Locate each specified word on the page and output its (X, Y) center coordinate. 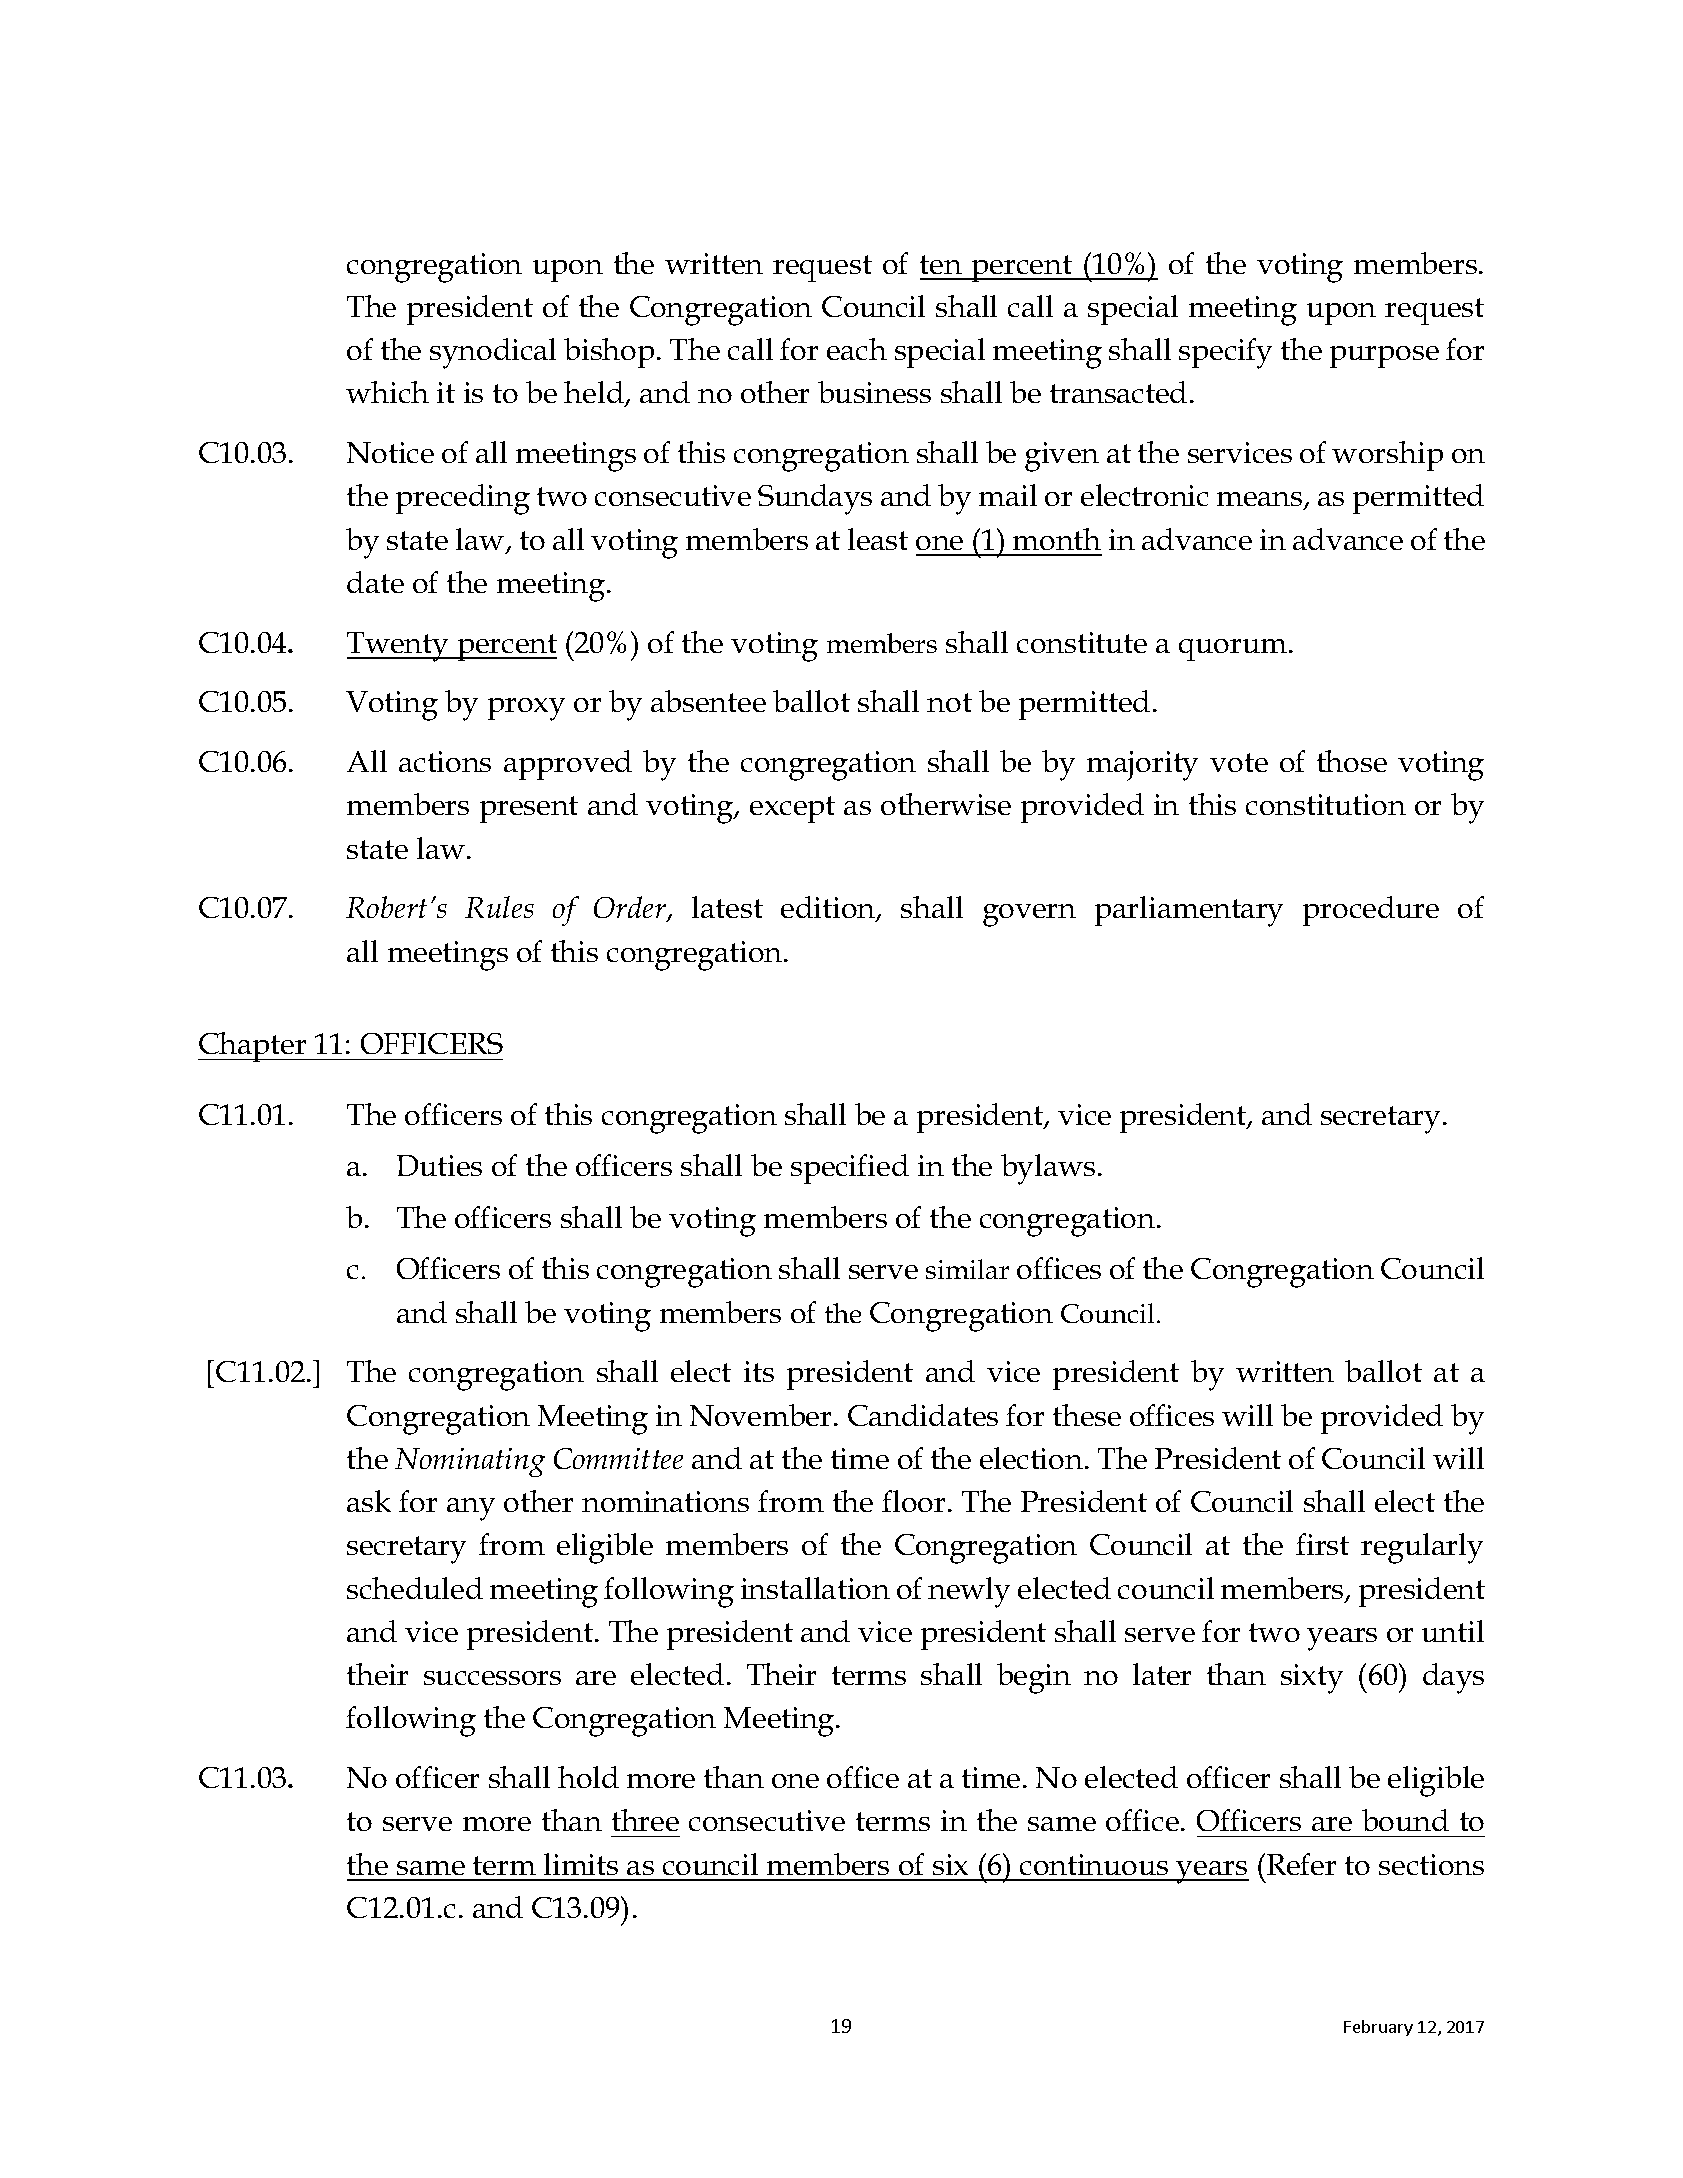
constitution (1326, 804)
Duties (439, 1165)
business (874, 392)
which (387, 392)
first (1322, 1544)
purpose (1384, 357)
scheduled (415, 1588)
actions (445, 761)
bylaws (1048, 1169)
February (1378, 2028)
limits (581, 1864)
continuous (1094, 1864)
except (792, 809)
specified (850, 1169)
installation (815, 1588)
